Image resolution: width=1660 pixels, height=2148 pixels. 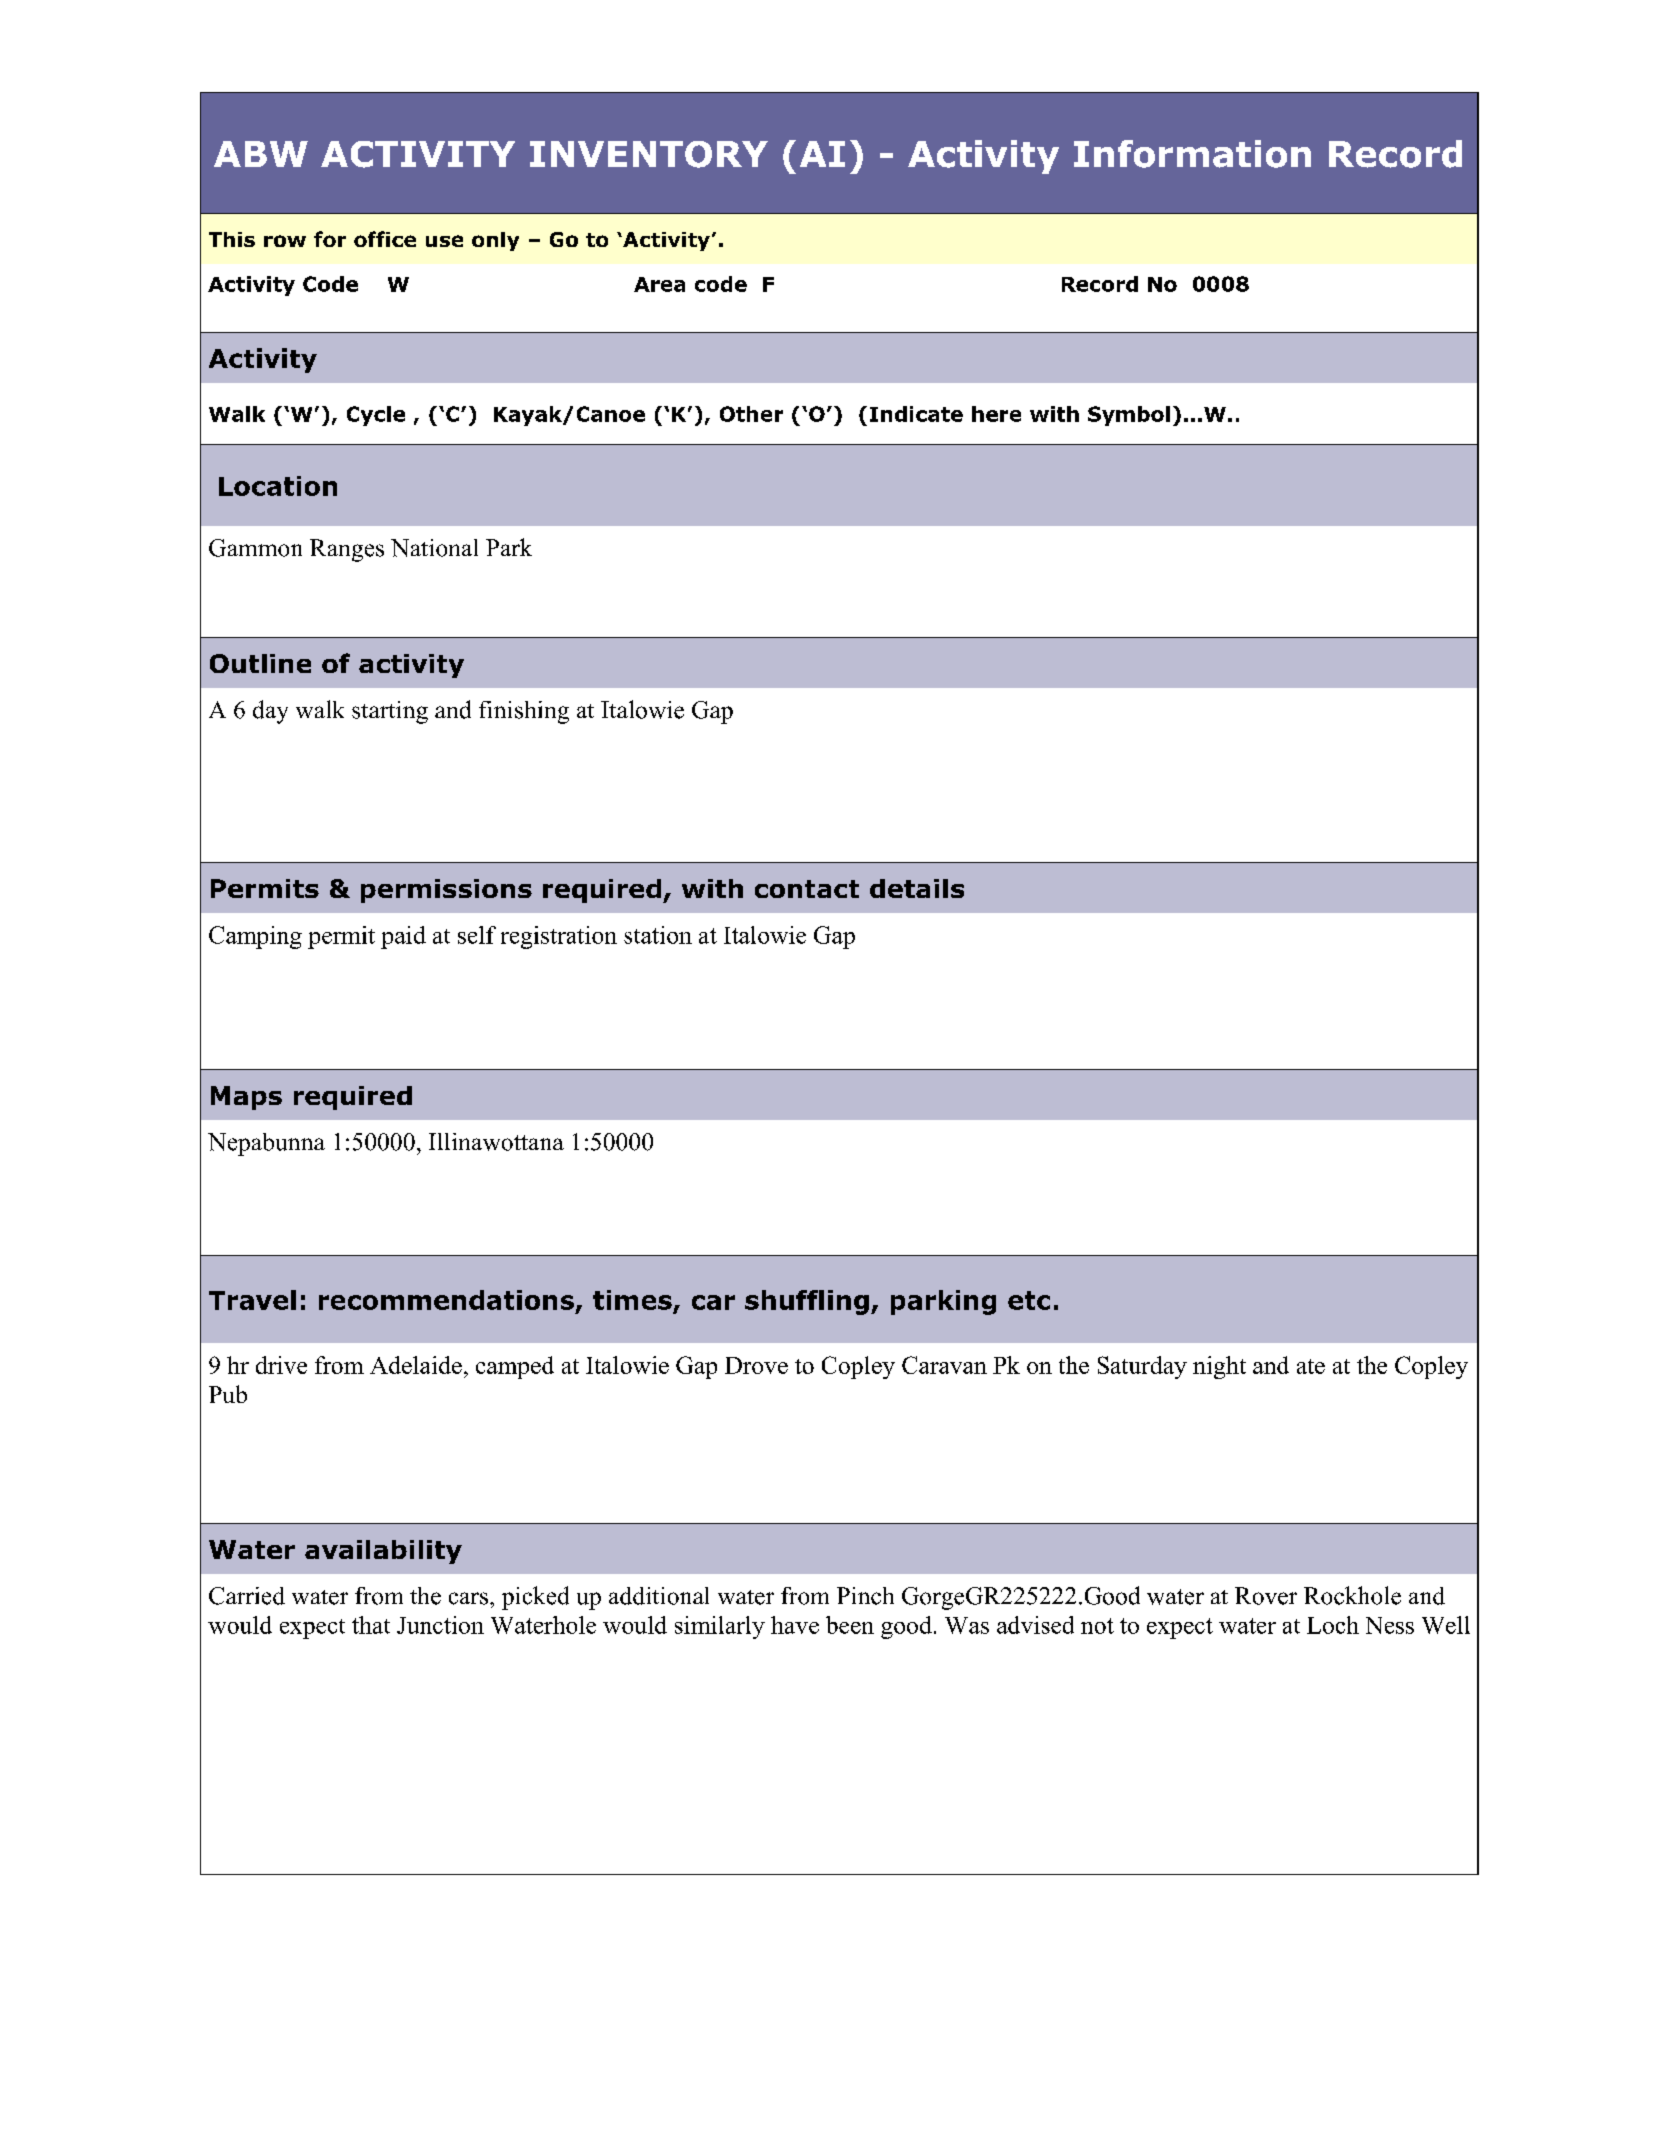 What do you see at coordinates (446, 891) in the page?
I see `permissions` at bounding box center [446, 891].
